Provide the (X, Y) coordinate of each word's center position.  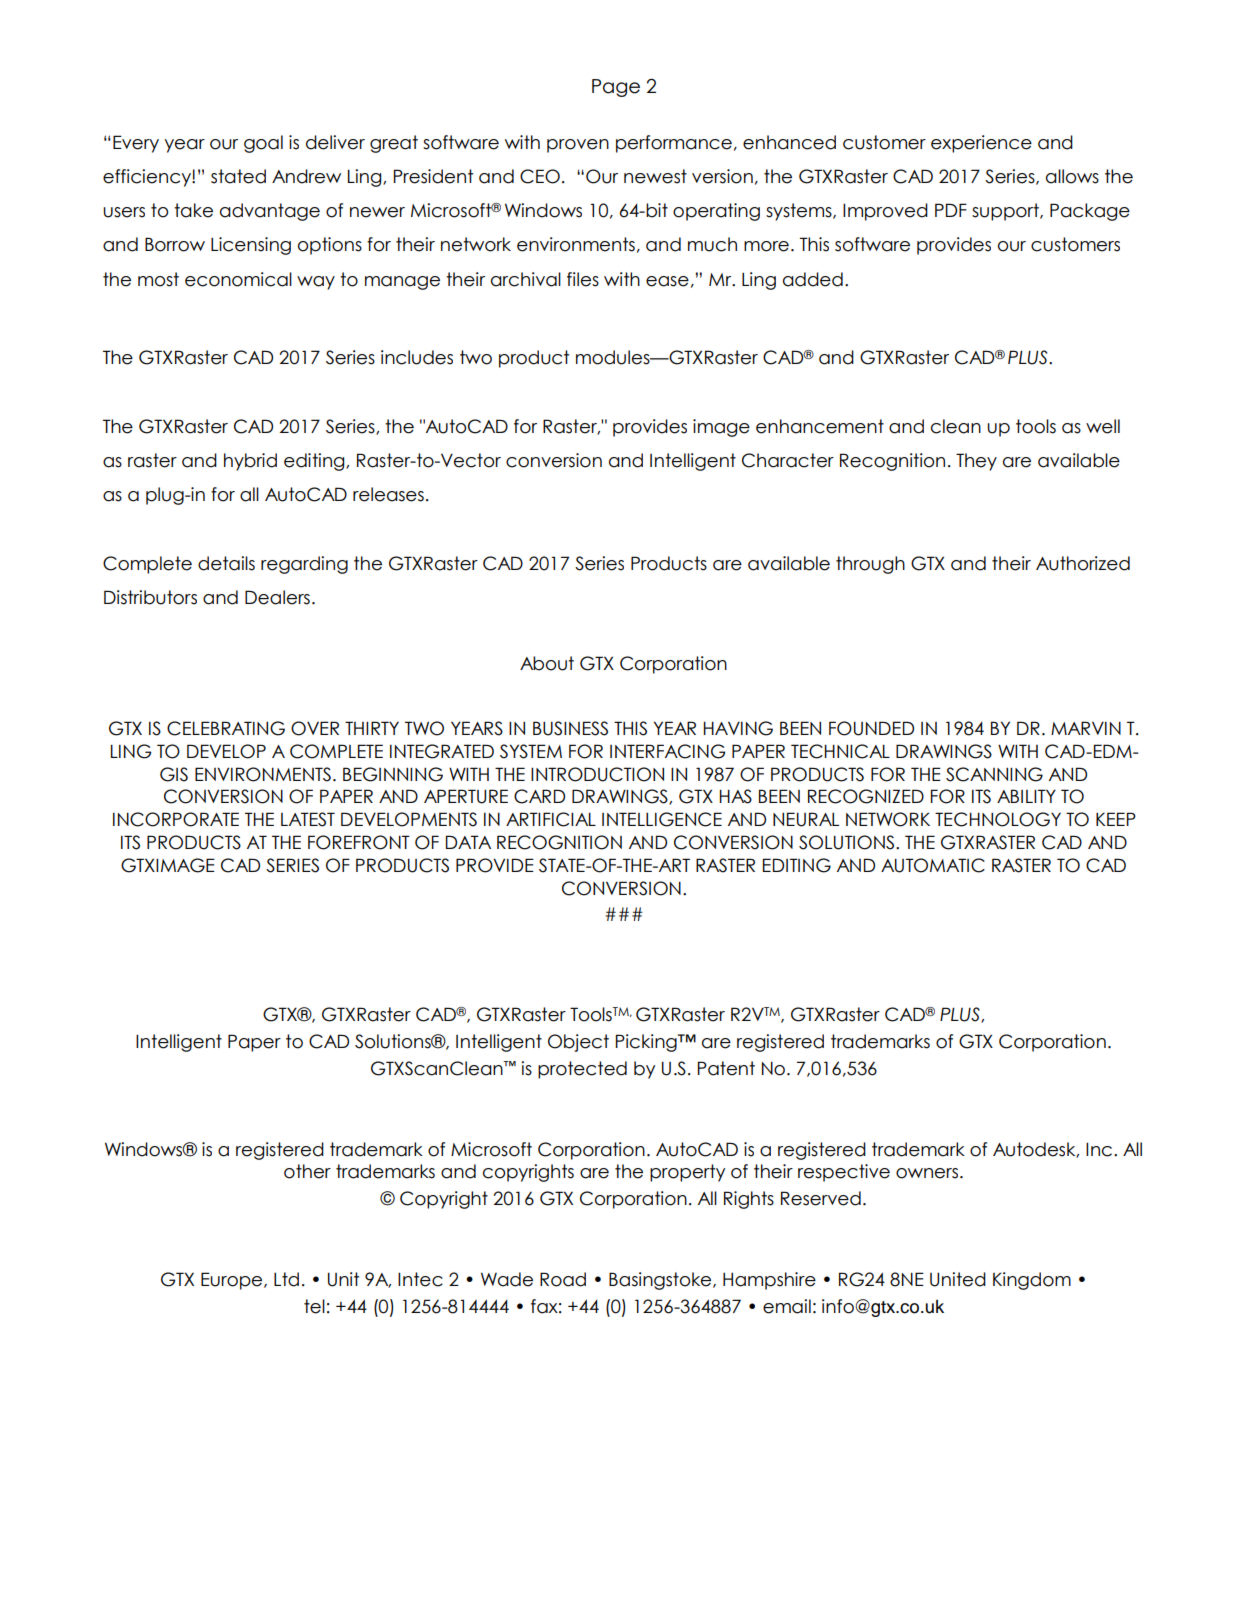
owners (928, 1173)
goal (263, 144)
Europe (233, 1281)
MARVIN (1086, 728)
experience (981, 144)
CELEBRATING (226, 728)
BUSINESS (570, 728)
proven (578, 146)
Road (563, 1279)
